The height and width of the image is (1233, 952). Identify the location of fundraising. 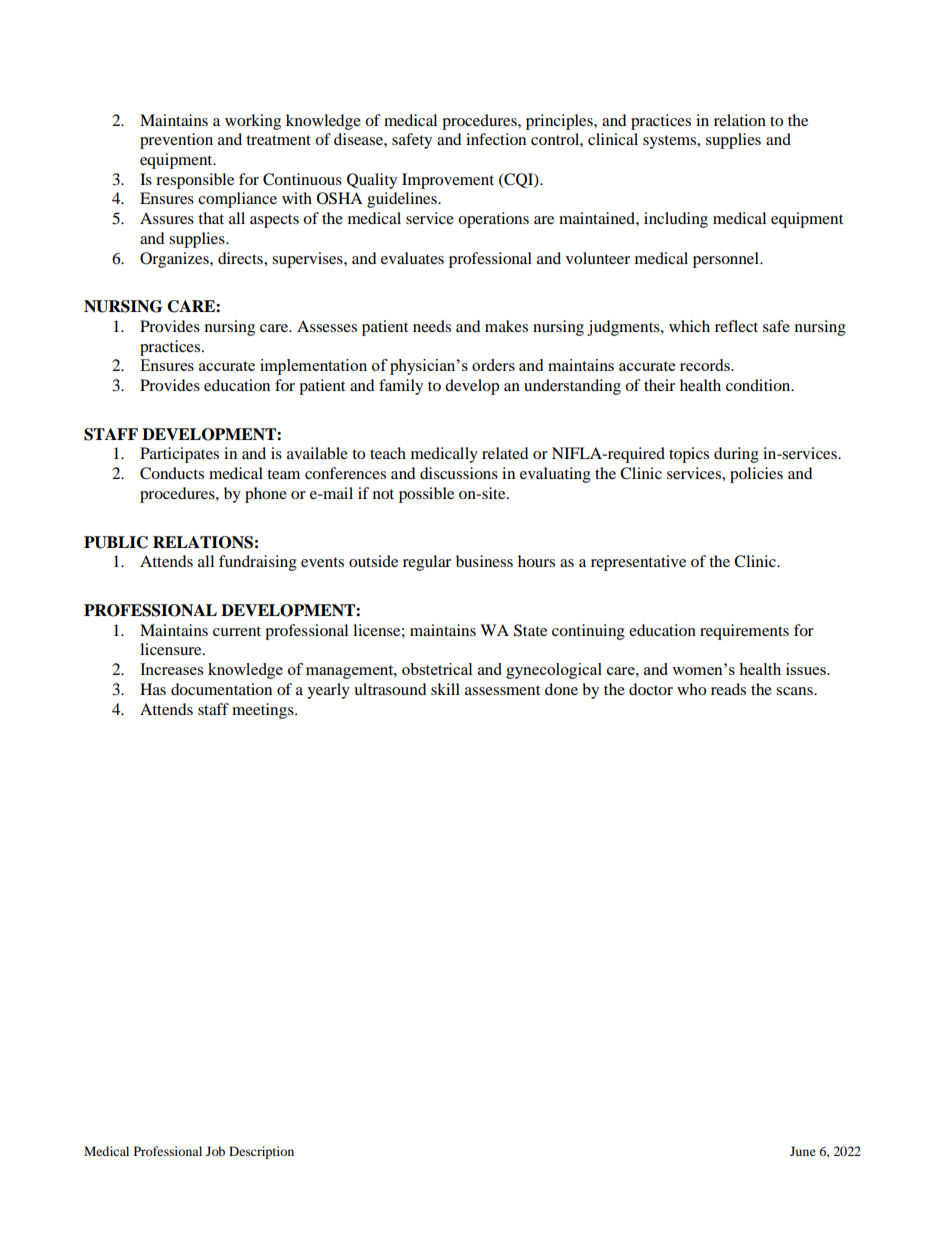
(258, 563).
